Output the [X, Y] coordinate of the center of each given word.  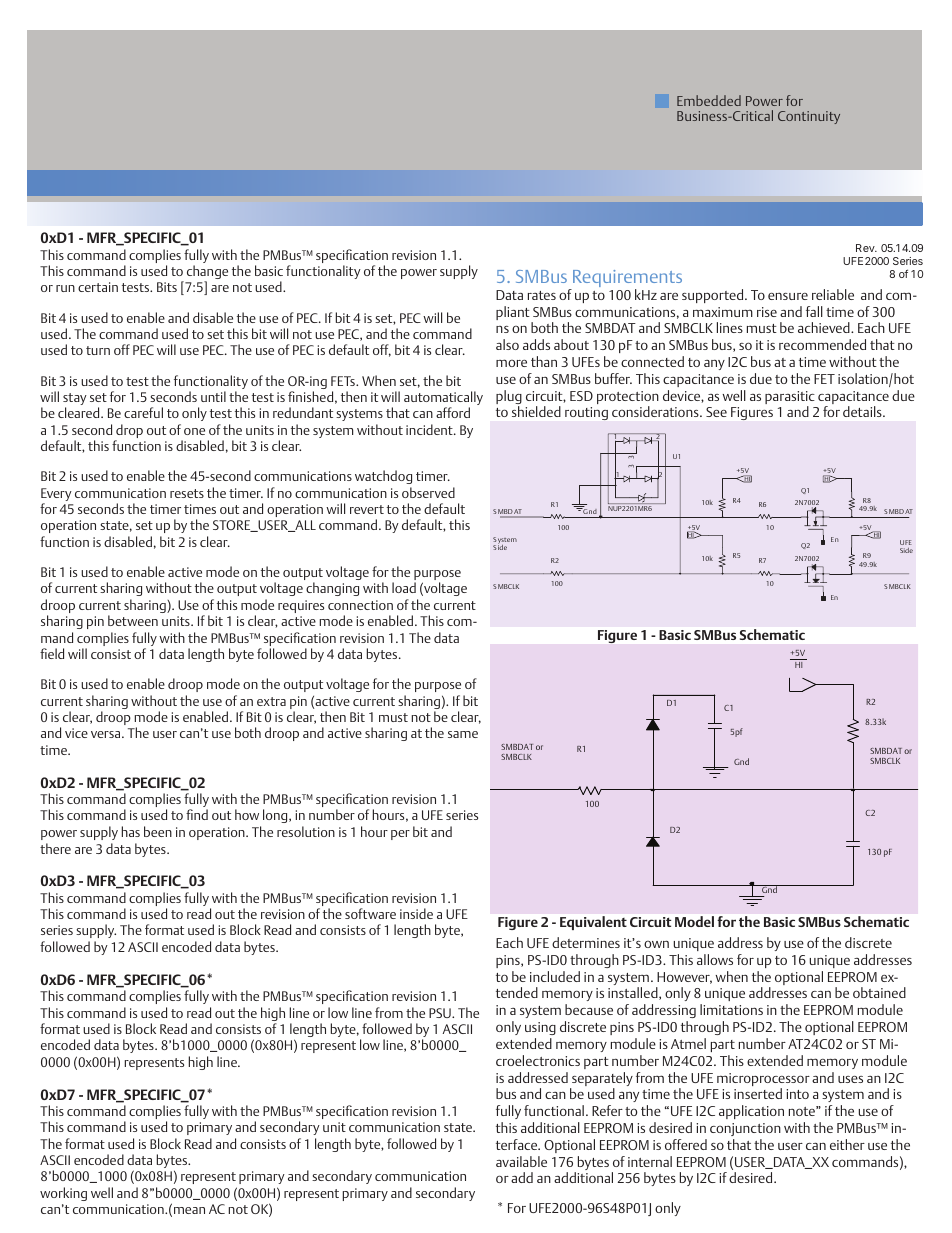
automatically [443, 399]
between [133, 620]
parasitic [790, 399]
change [207, 273]
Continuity [809, 117]
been [158, 831]
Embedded [709, 100]
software [370, 913]
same [463, 734]
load [404, 587]
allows [715, 959]
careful [143, 412]
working [63, 1194]
